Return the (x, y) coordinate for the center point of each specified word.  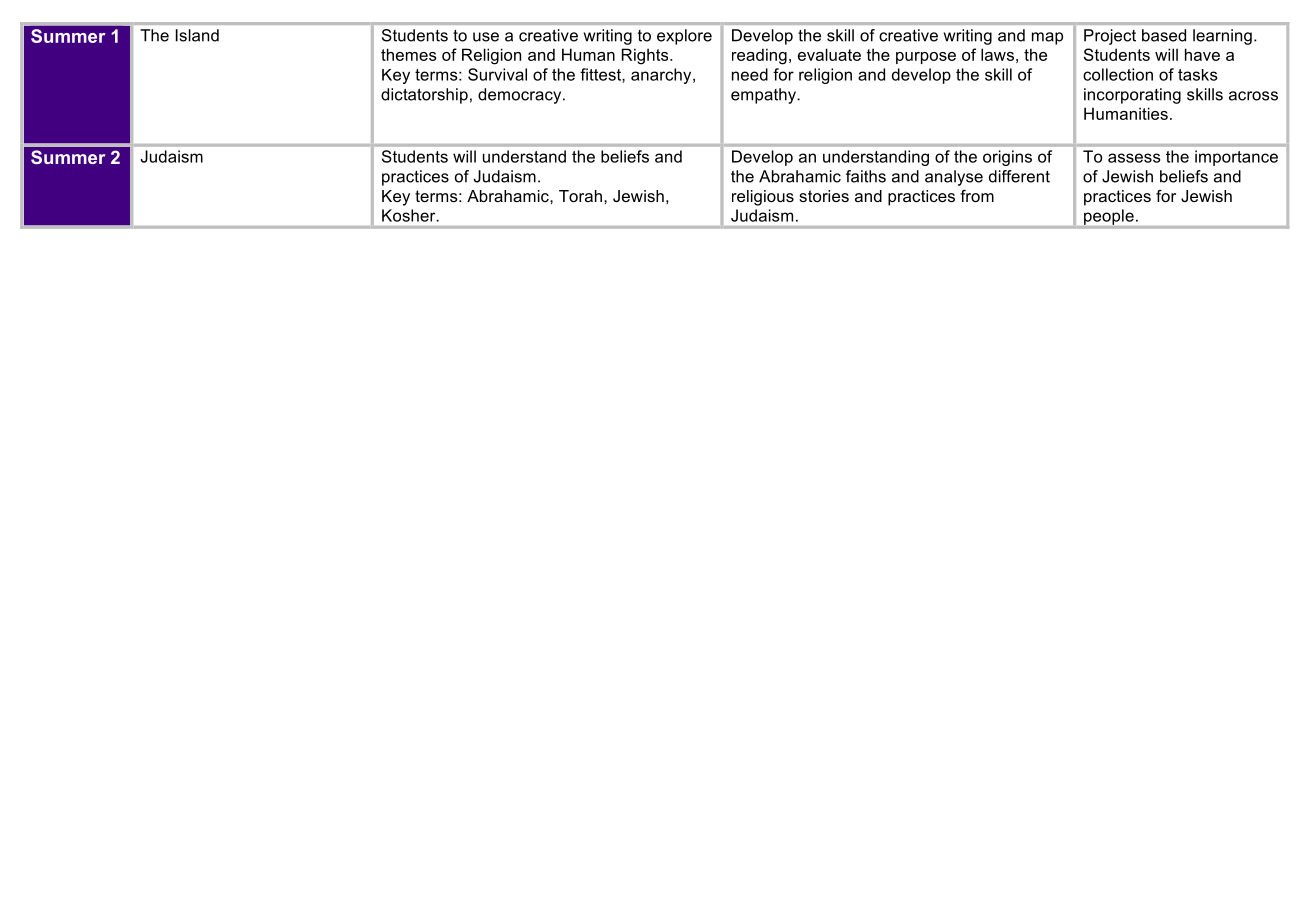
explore (684, 37)
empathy (764, 96)
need (750, 74)
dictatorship (424, 96)
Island (197, 35)
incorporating (1132, 96)
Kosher (410, 215)
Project (1110, 37)
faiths (866, 176)
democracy (521, 96)
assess (1134, 158)
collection (1118, 74)
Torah (580, 196)
